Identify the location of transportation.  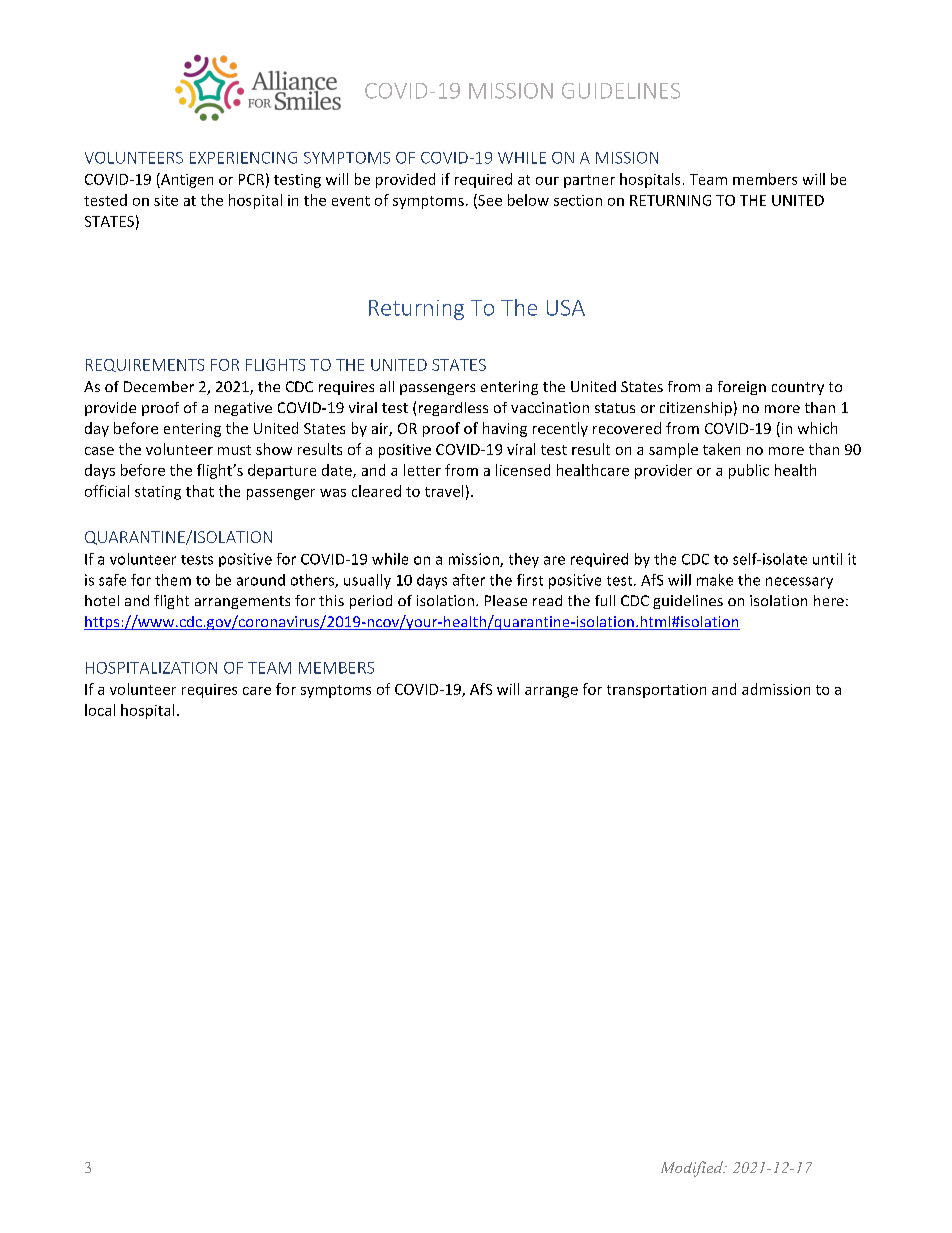
(656, 691).
